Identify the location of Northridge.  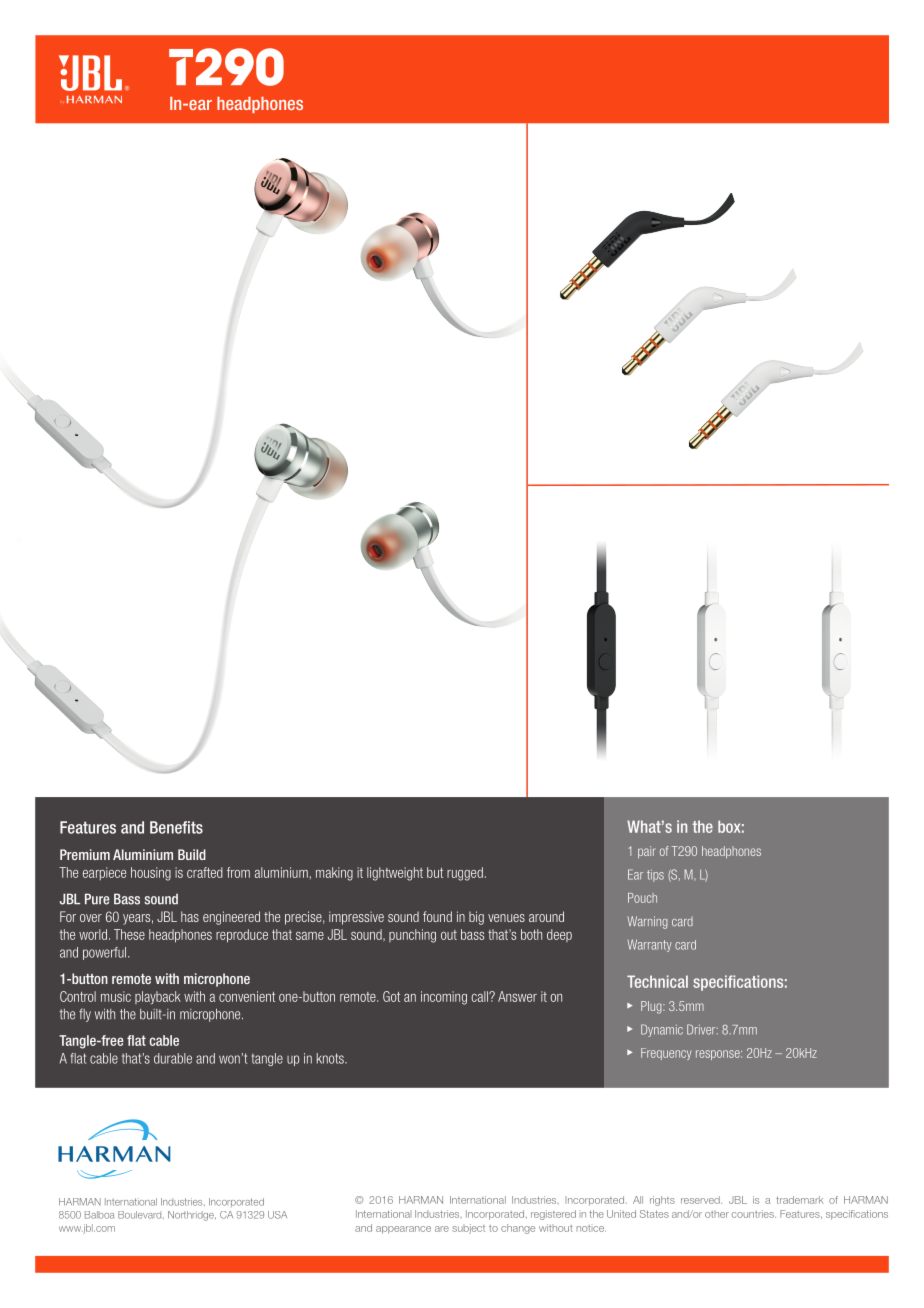
(192, 1216).
